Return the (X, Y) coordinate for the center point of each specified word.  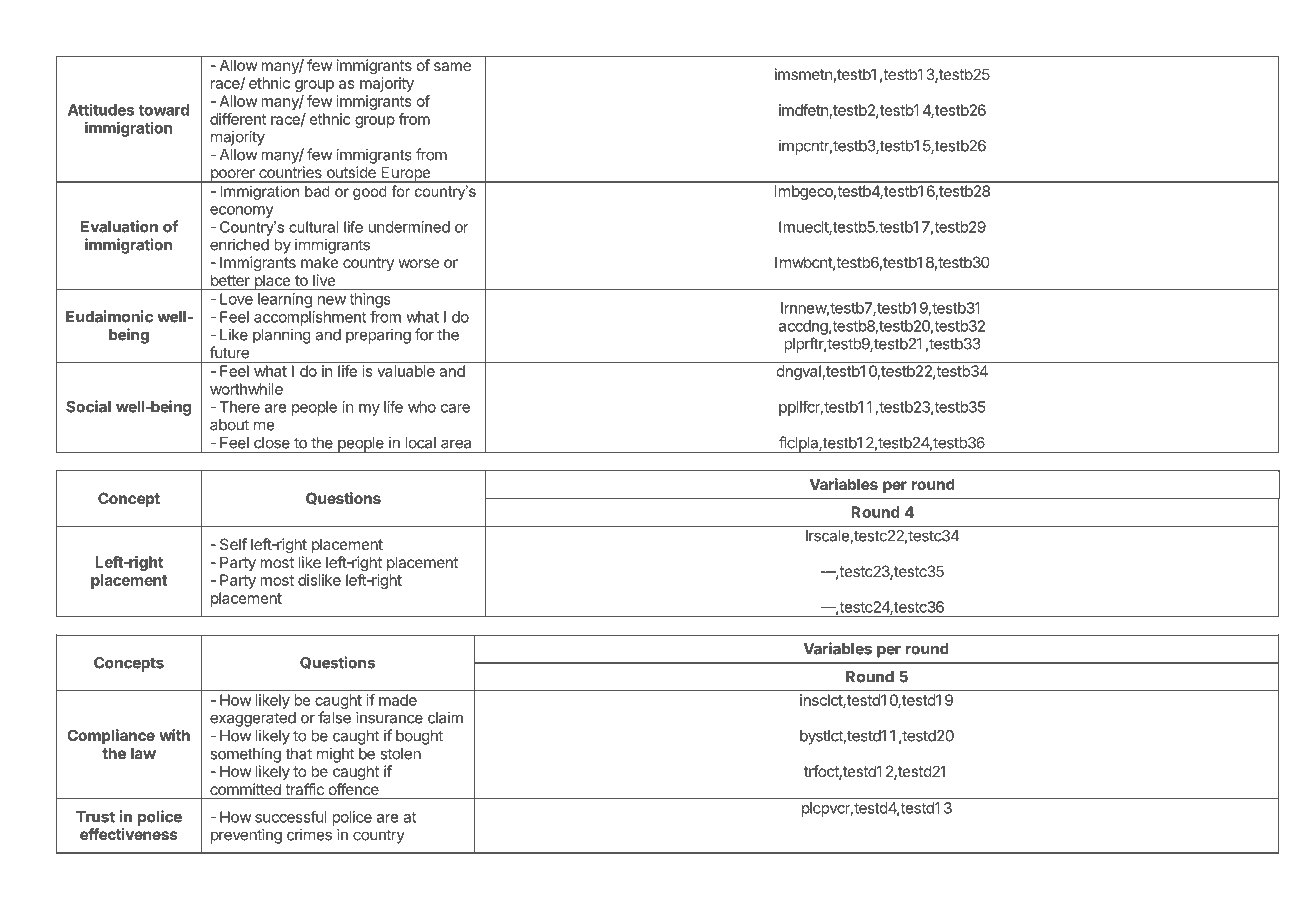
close (272, 443)
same (452, 66)
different (238, 119)
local (421, 443)
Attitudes (101, 109)
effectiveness (129, 834)
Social (88, 406)
